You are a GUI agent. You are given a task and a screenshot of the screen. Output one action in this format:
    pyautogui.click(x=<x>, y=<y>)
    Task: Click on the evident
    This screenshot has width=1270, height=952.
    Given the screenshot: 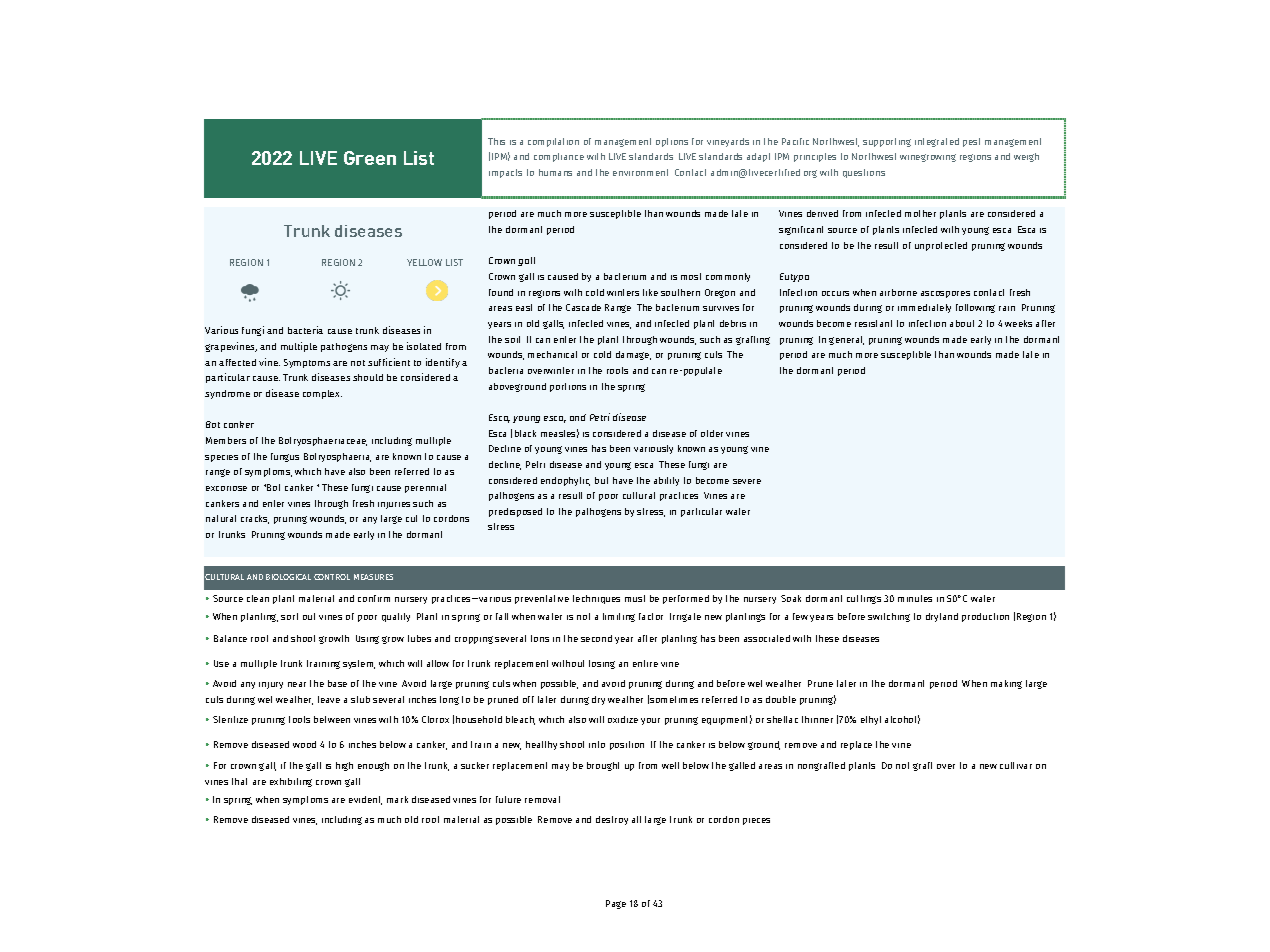 What is the action you would take?
    pyautogui.click(x=365, y=800)
